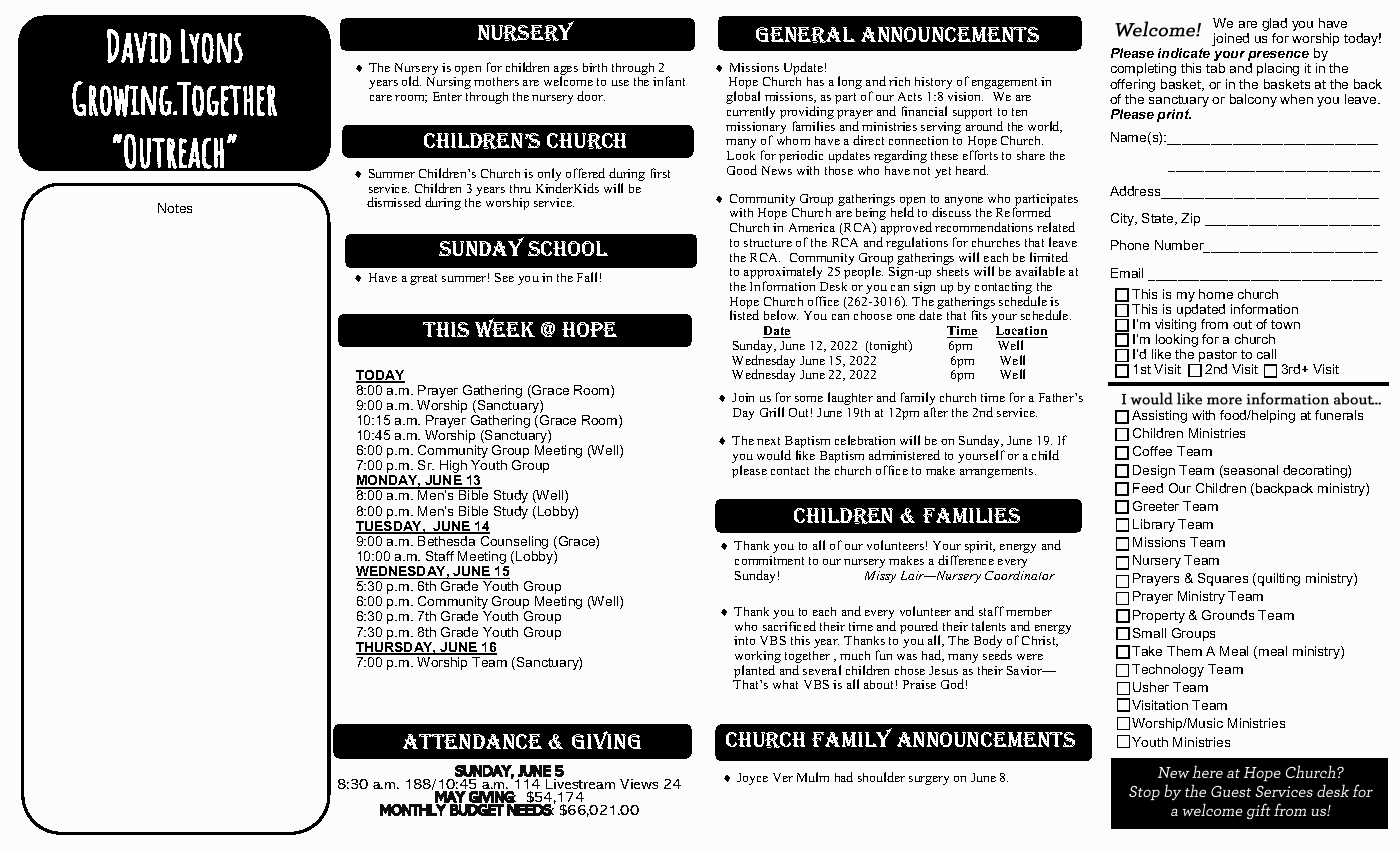  What do you see at coordinates (929, 780) in the document?
I see `surgery` at bounding box center [929, 780].
